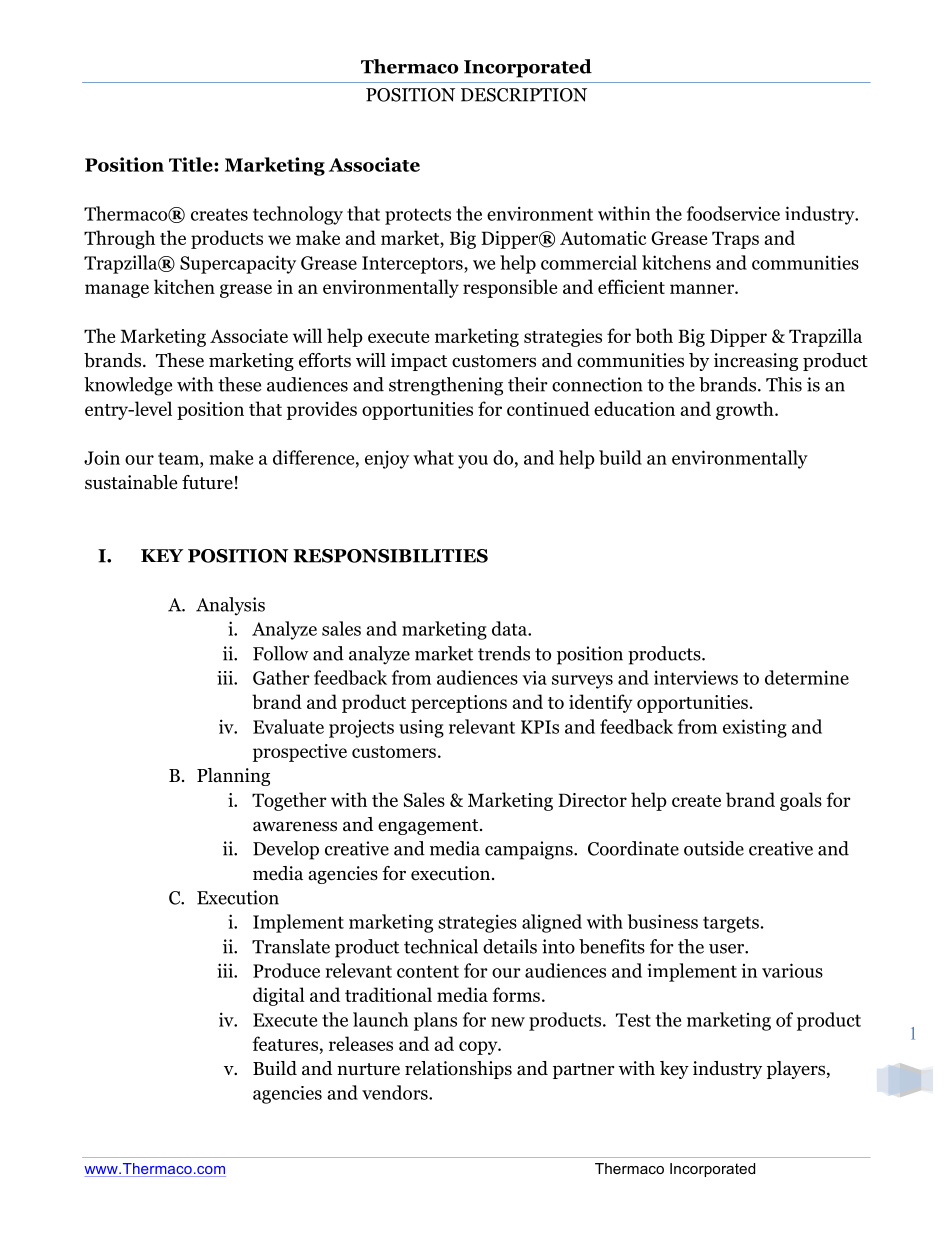 Image resolution: width=952 pixels, height=1233 pixels. What do you see at coordinates (429, 827) in the document?
I see `engagement` at bounding box center [429, 827].
